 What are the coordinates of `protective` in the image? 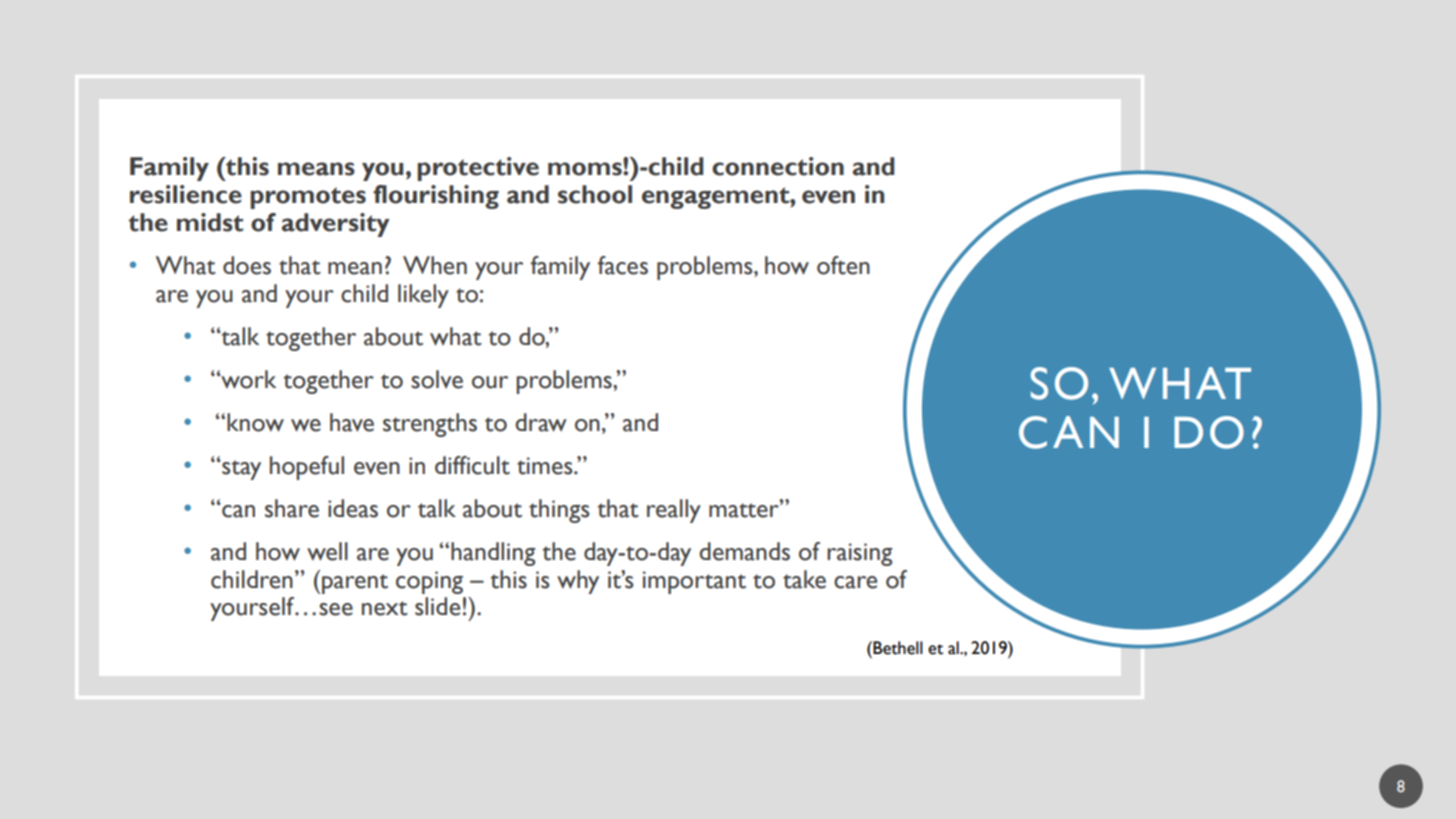 It's located at (478, 169).
